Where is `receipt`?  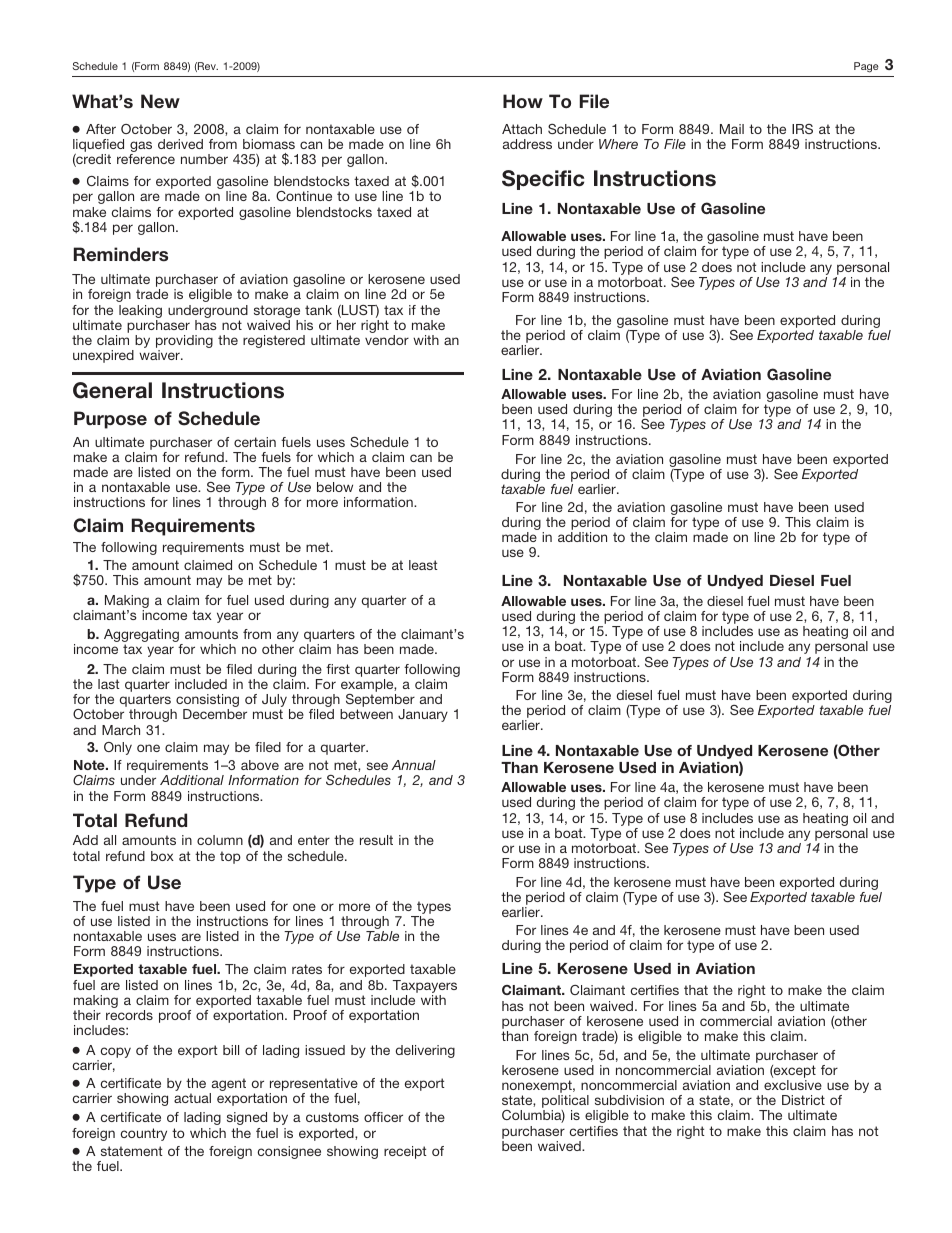 receipt is located at coordinates (405, 1152).
